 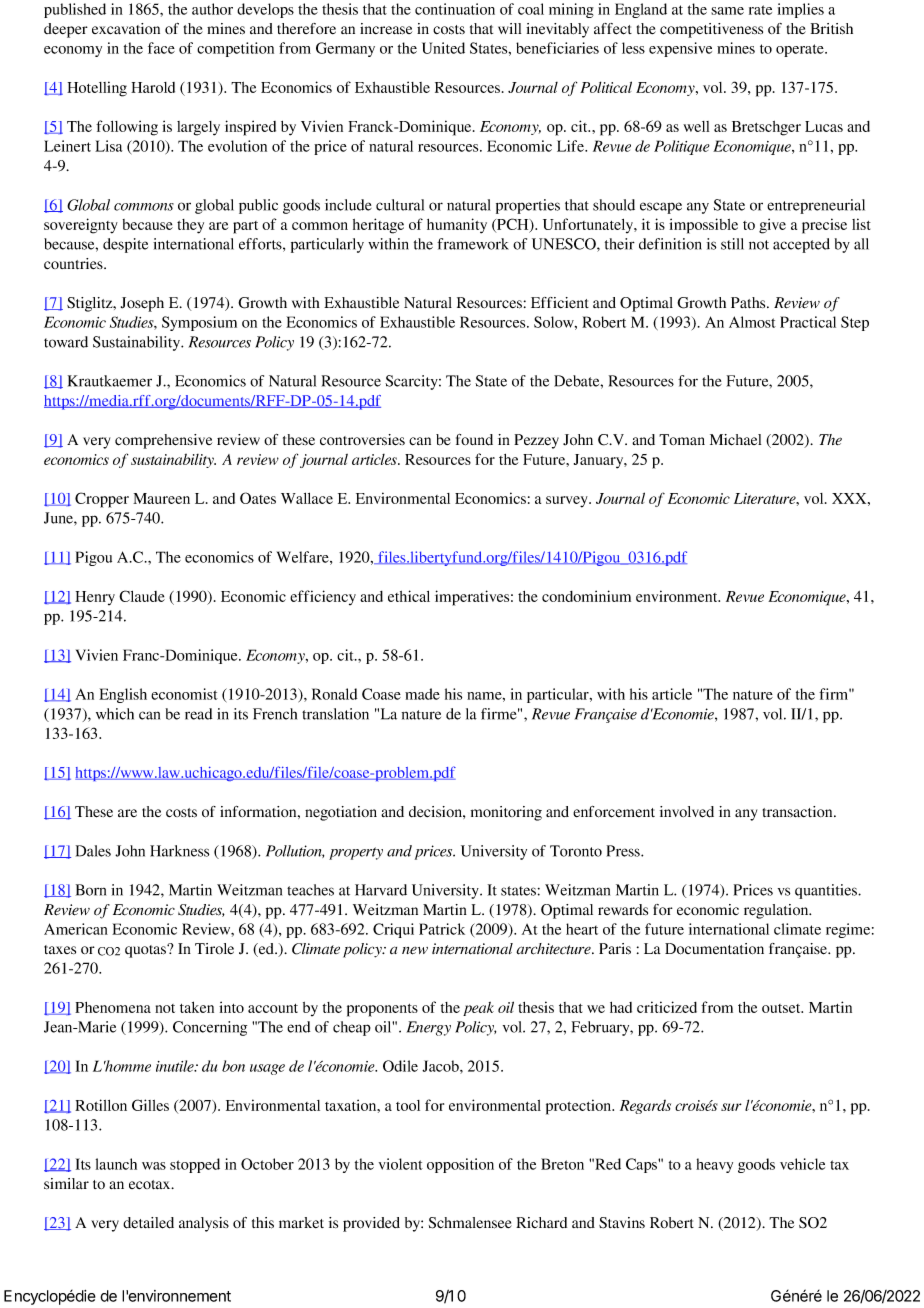 What do you see at coordinates (161, 498) in the screenshot?
I see `Maureen` at bounding box center [161, 498].
